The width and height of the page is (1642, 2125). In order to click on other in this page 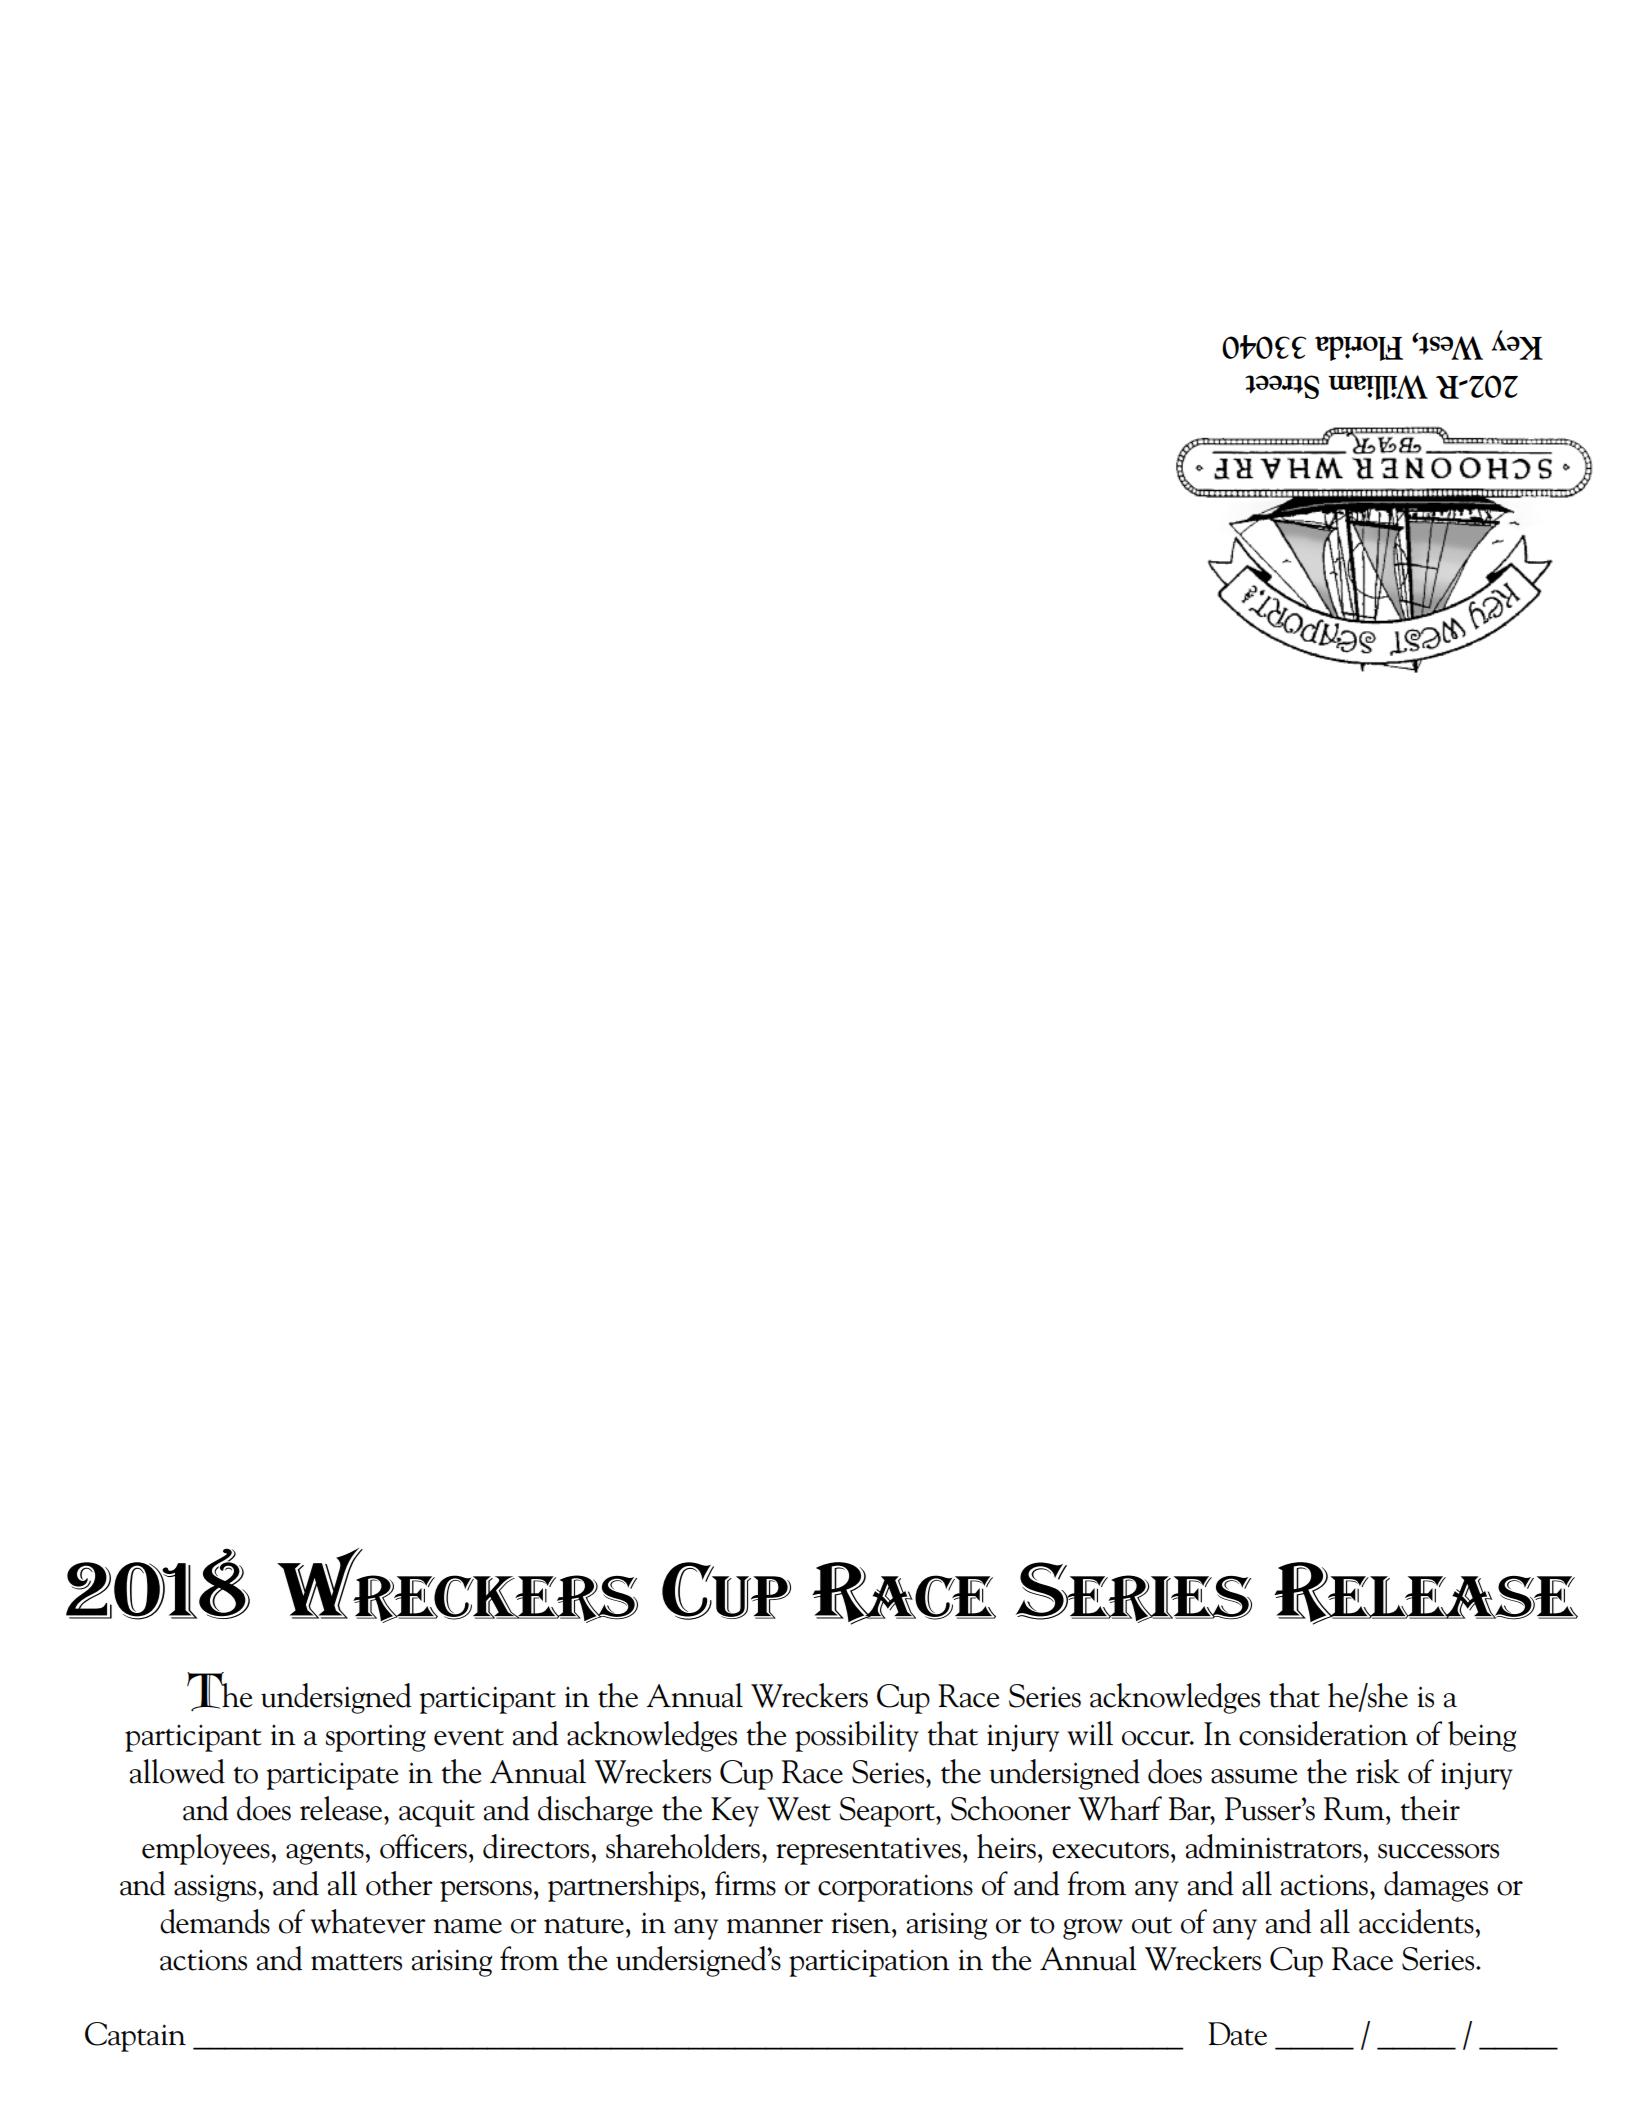, I will do `click(399, 1883)`.
